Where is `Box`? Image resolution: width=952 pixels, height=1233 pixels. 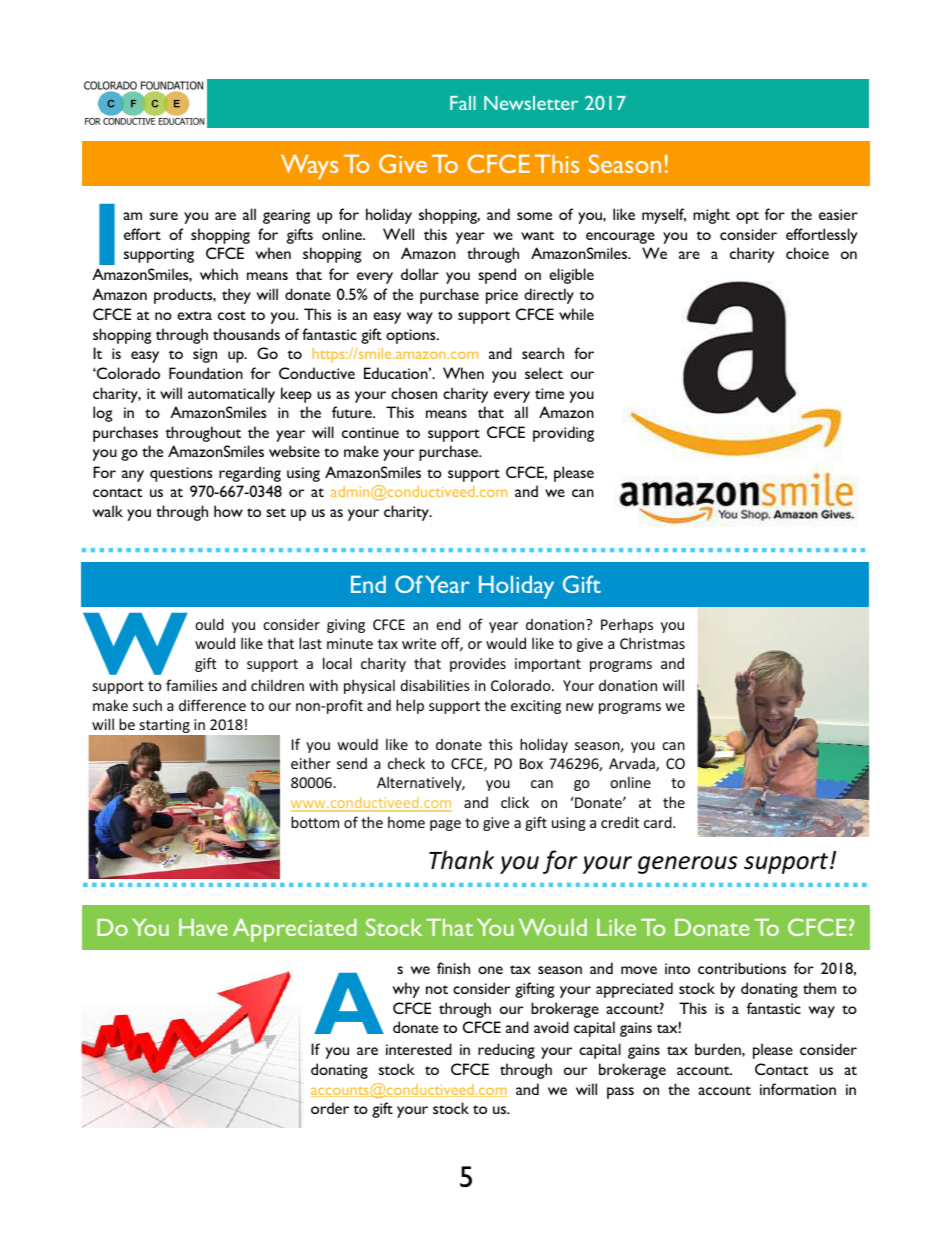
Box is located at coordinates (531, 763).
